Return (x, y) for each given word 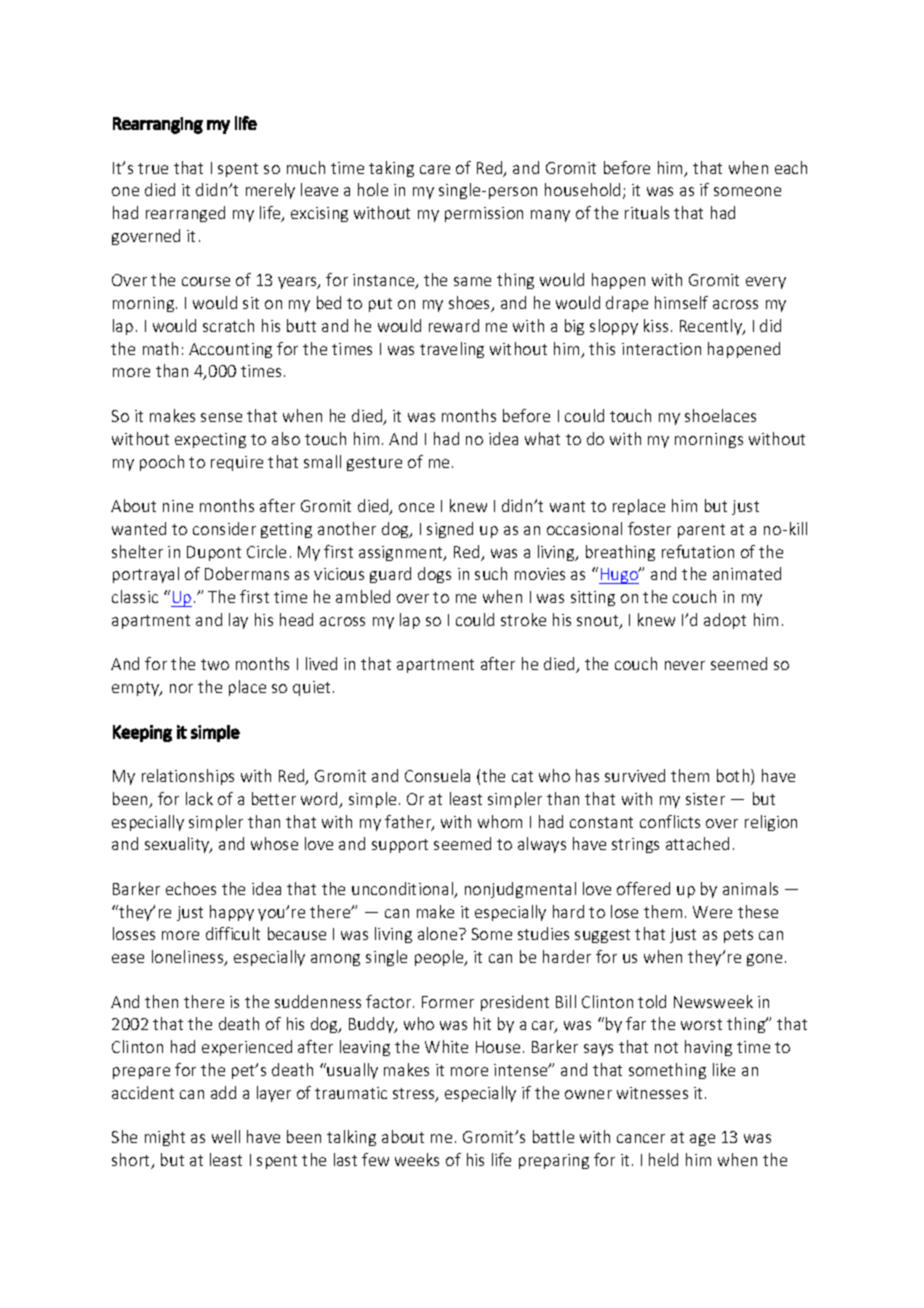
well (226, 1136)
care (435, 169)
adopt (725, 621)
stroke (523, 619)
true (153, 168)
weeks (417, 1159)
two (215, 664)
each (791, 167)
